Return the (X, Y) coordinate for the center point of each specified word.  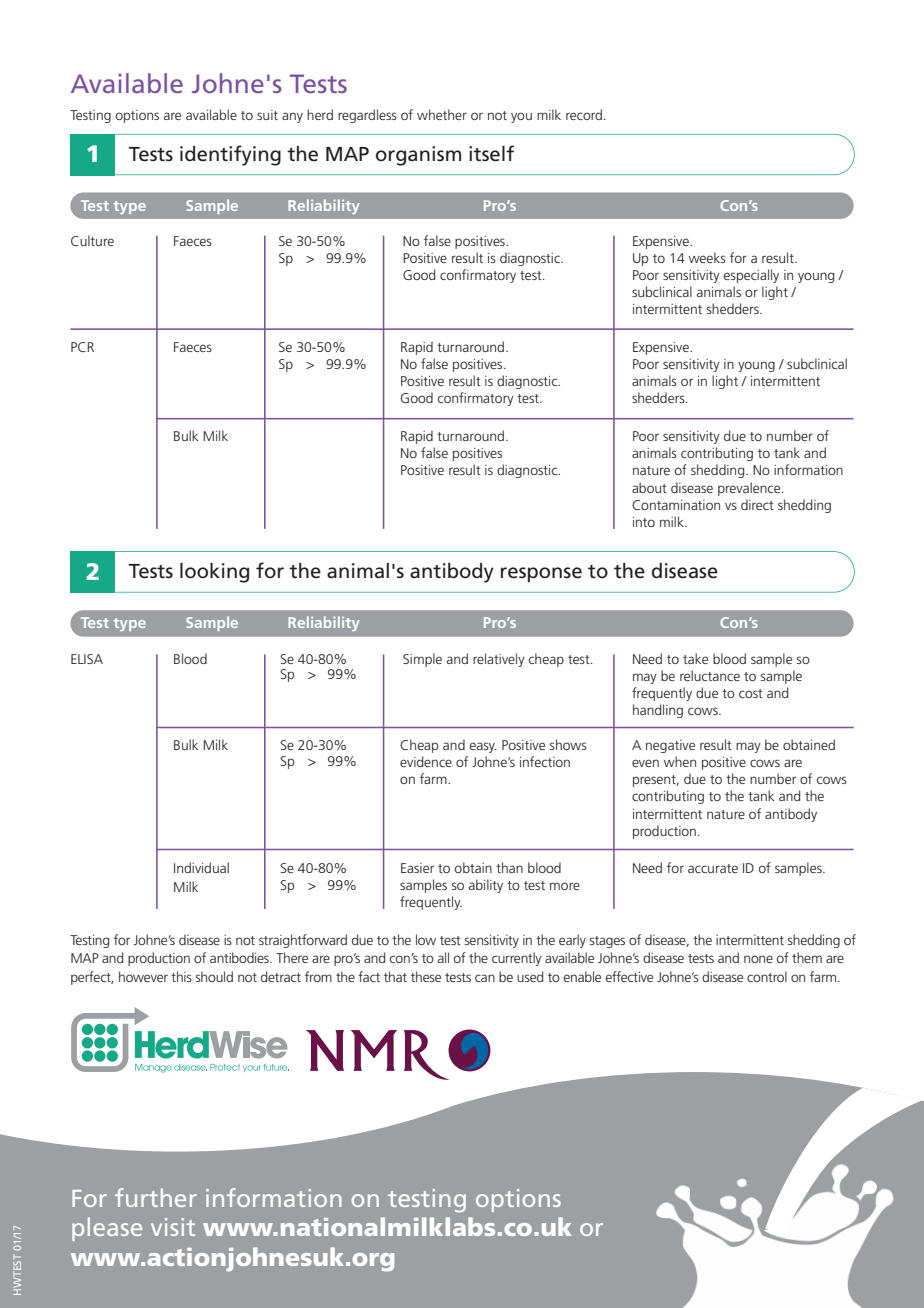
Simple (422, 660)
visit (173, 1227)
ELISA (87, 659)
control (767, 976)
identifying (230, 155)
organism (418, 156)
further (156, 1197)
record (584, 114)
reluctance (710, 675)
